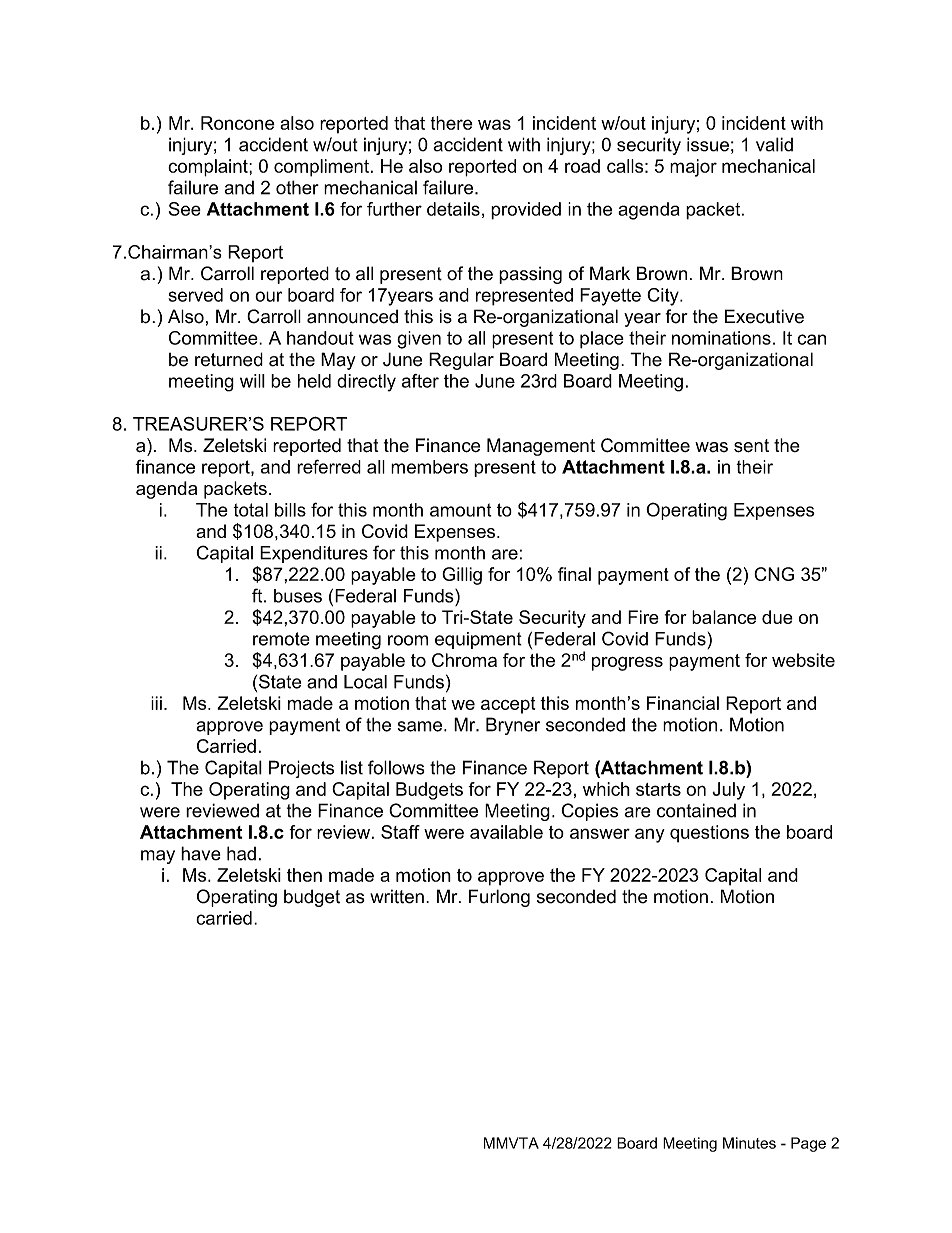 Image resolution: width=952 pixels, height=1233 pixels. What do you see at coordinates (461, 510) in the screenshot?
I see `amount` at bounding box center [461, 510].
